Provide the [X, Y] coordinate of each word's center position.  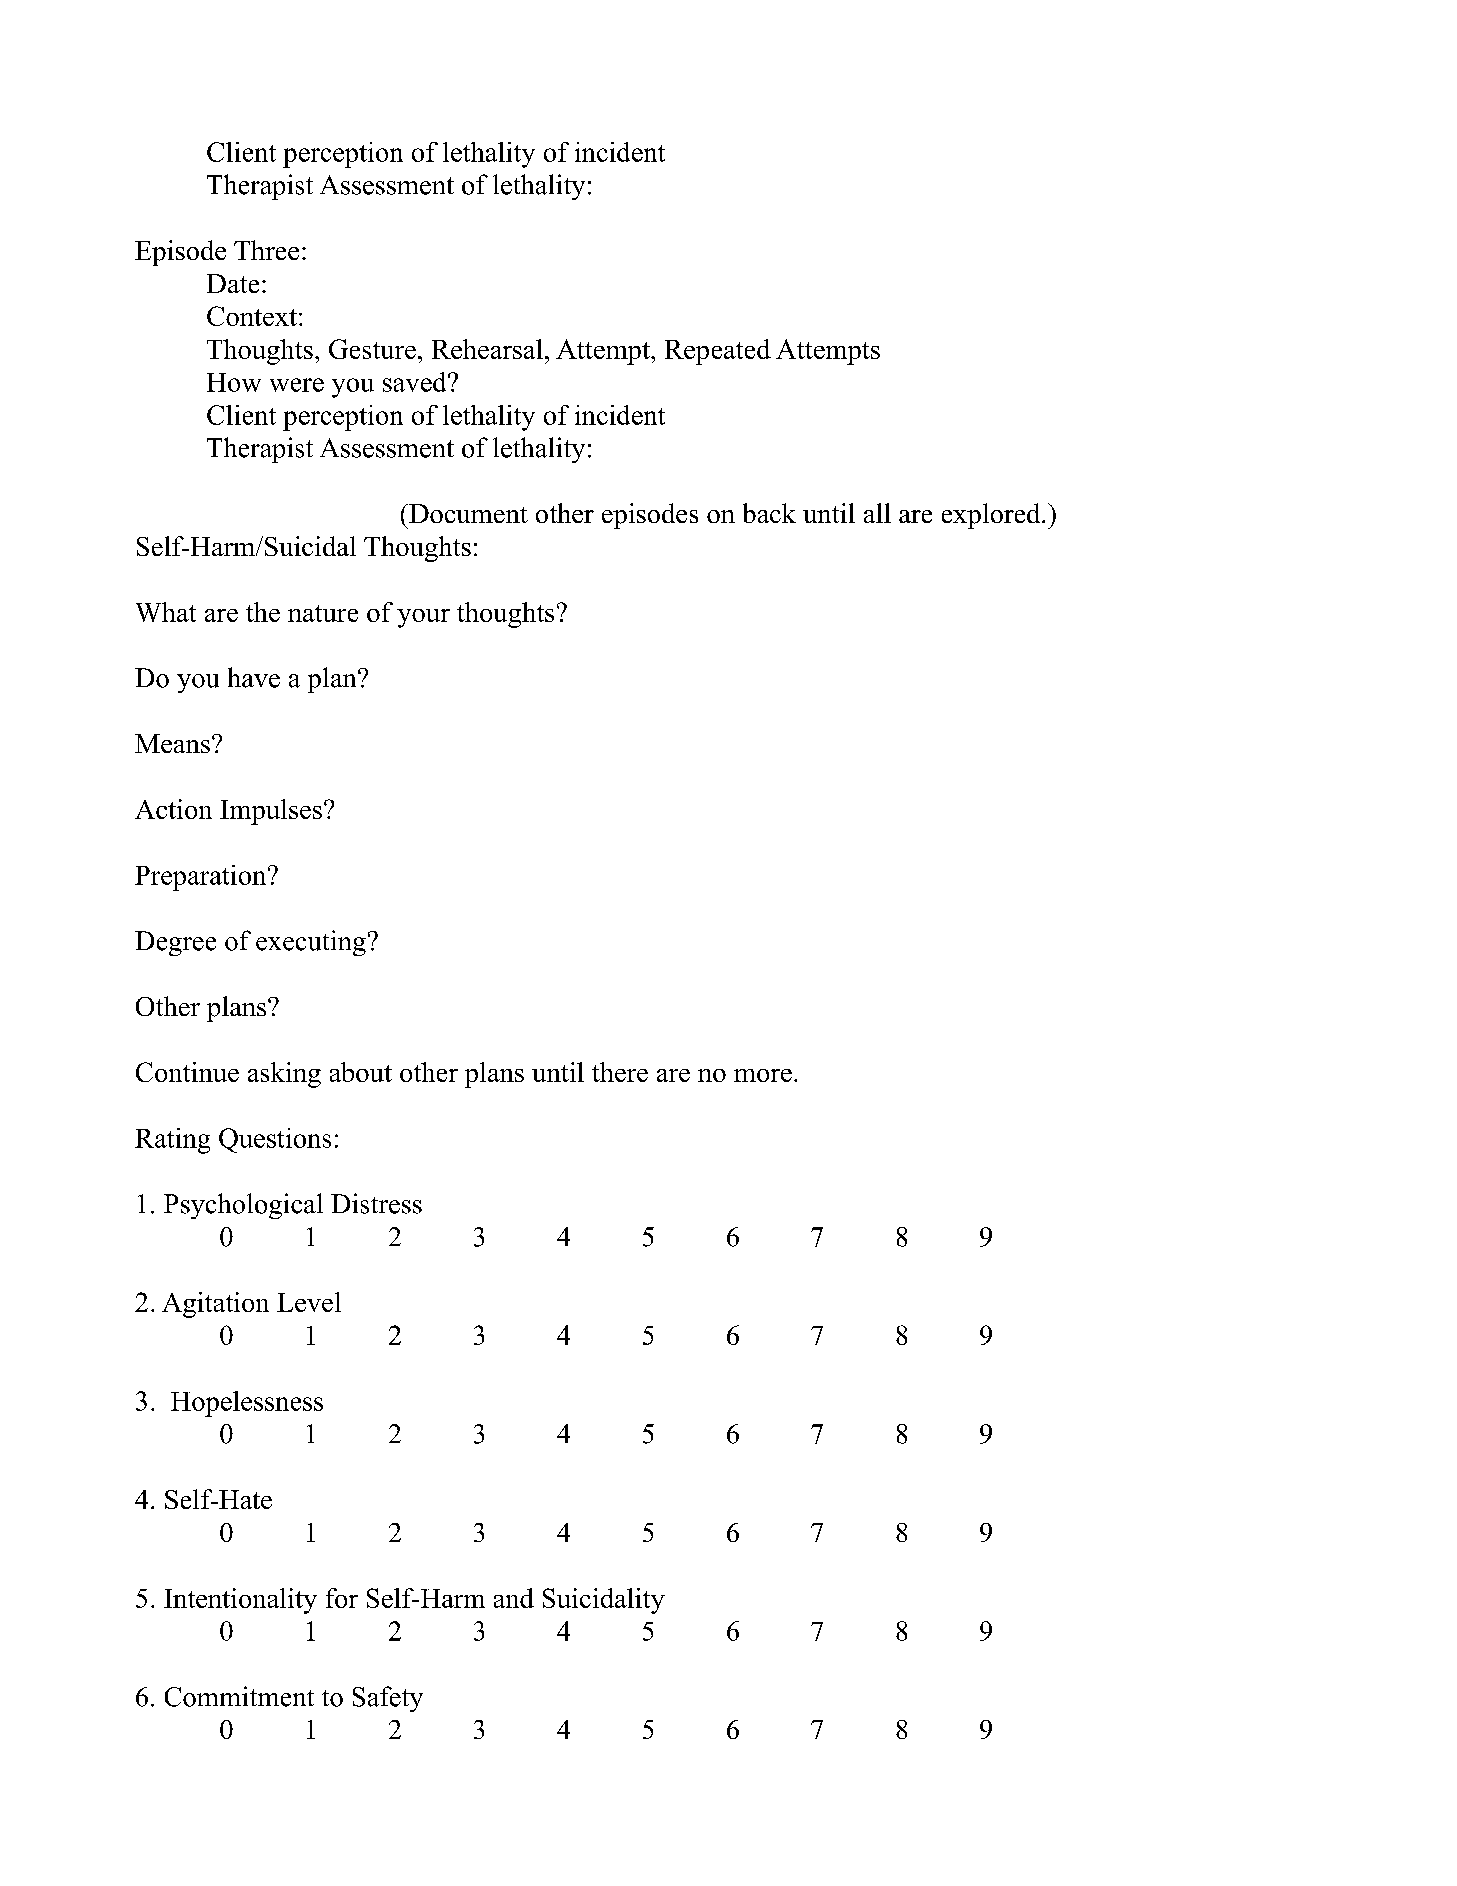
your [423, 618]
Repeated [718, 352]
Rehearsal [487, 349]
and [514, 1598]
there [620, 1072]
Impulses [271, 812]
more [763, 1075]
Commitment [239, 1696]
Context [252, 316]
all [877, 513]
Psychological [243, 1206]
